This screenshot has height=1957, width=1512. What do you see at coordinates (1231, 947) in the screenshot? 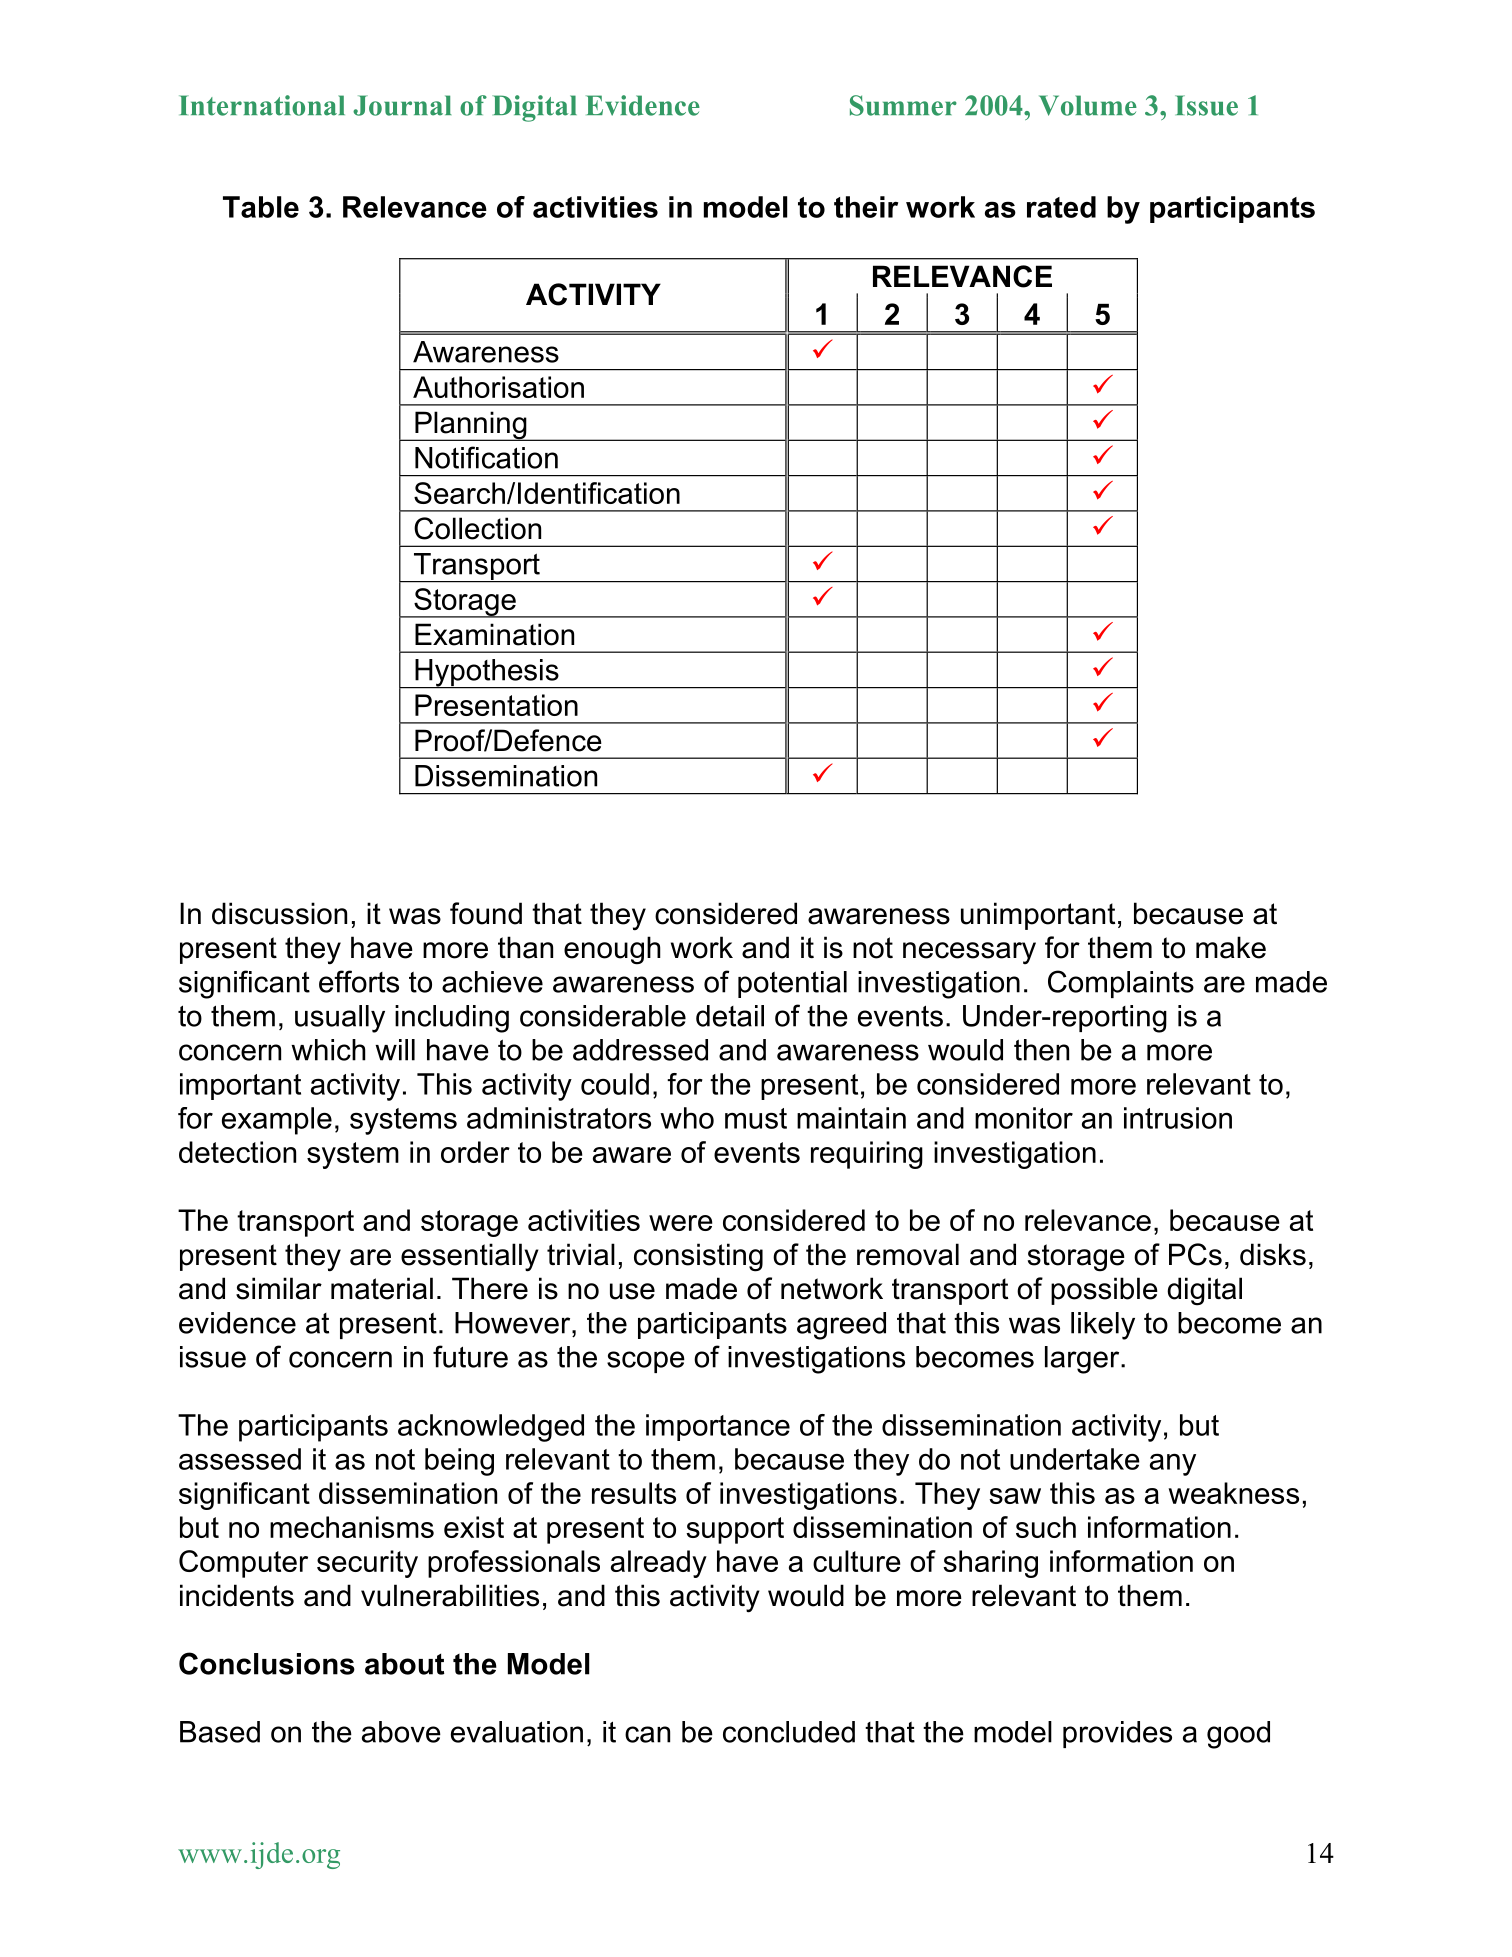
I see `make` at bounding box center [1231, 947].
